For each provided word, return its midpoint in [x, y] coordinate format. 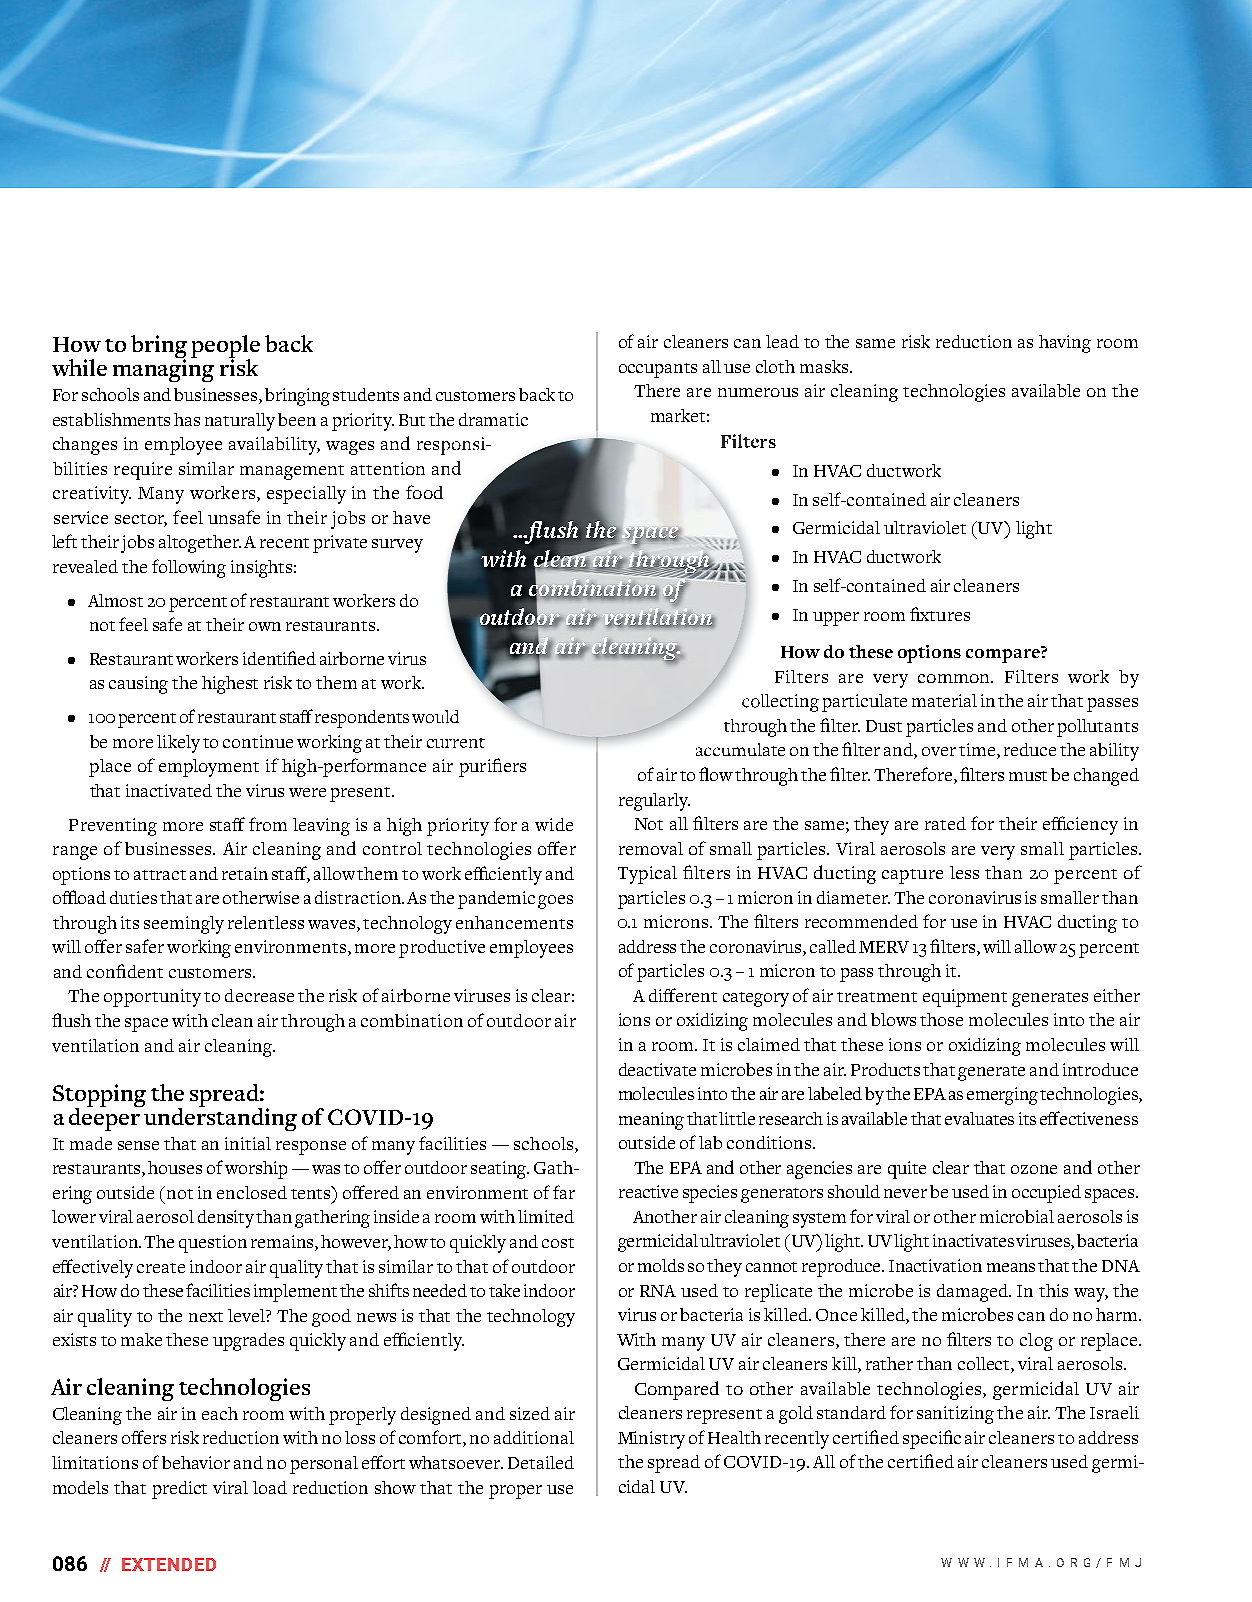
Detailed [541, 1462]
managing [163, 369]
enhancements [514, 922]
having [1065, 344]
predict [179, 1490]
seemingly [184, 925]
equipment [965, 998]
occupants [658, 370]
